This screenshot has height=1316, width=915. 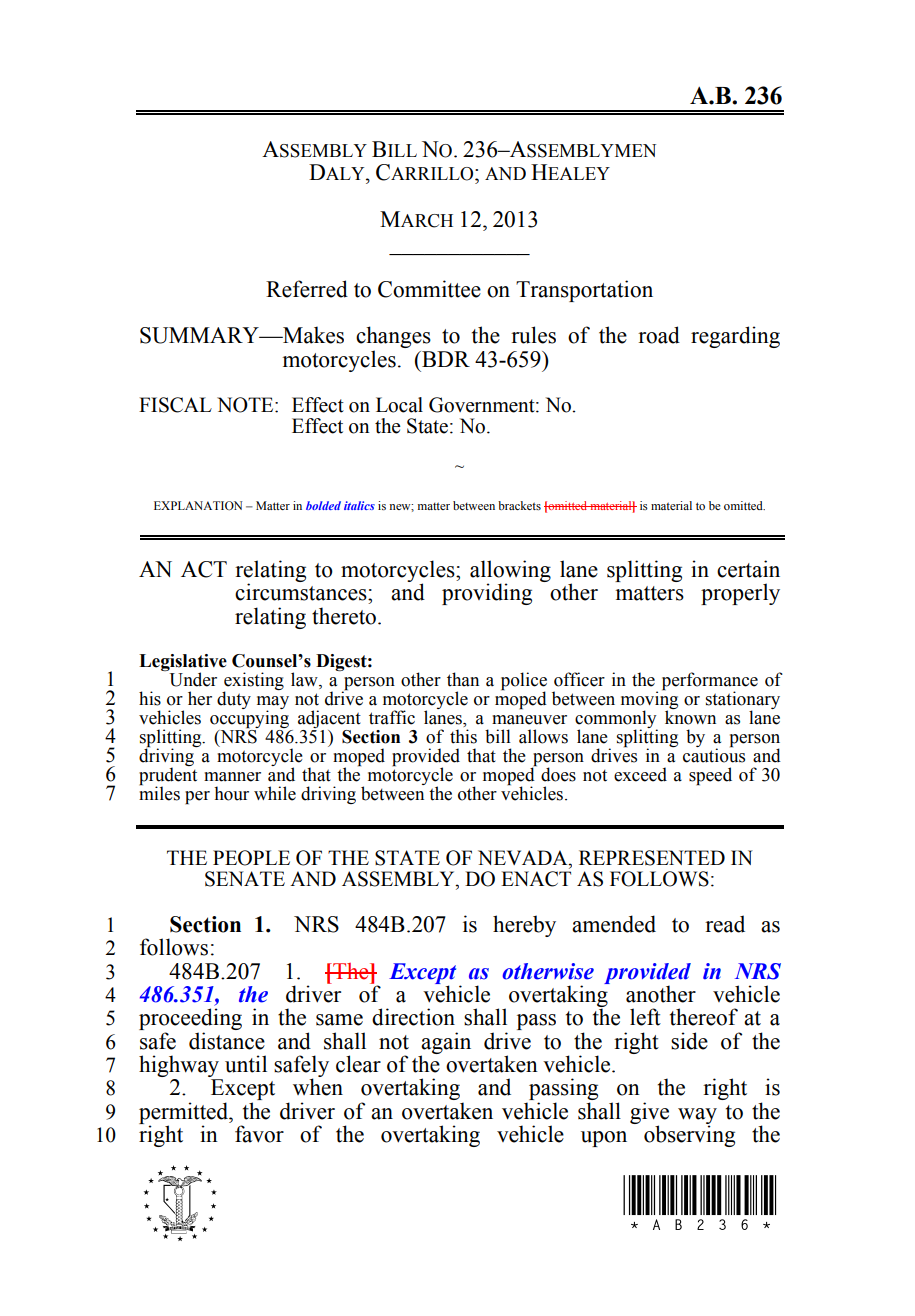 I want to click on REPRESENTED, so click(x=652, y=858).
